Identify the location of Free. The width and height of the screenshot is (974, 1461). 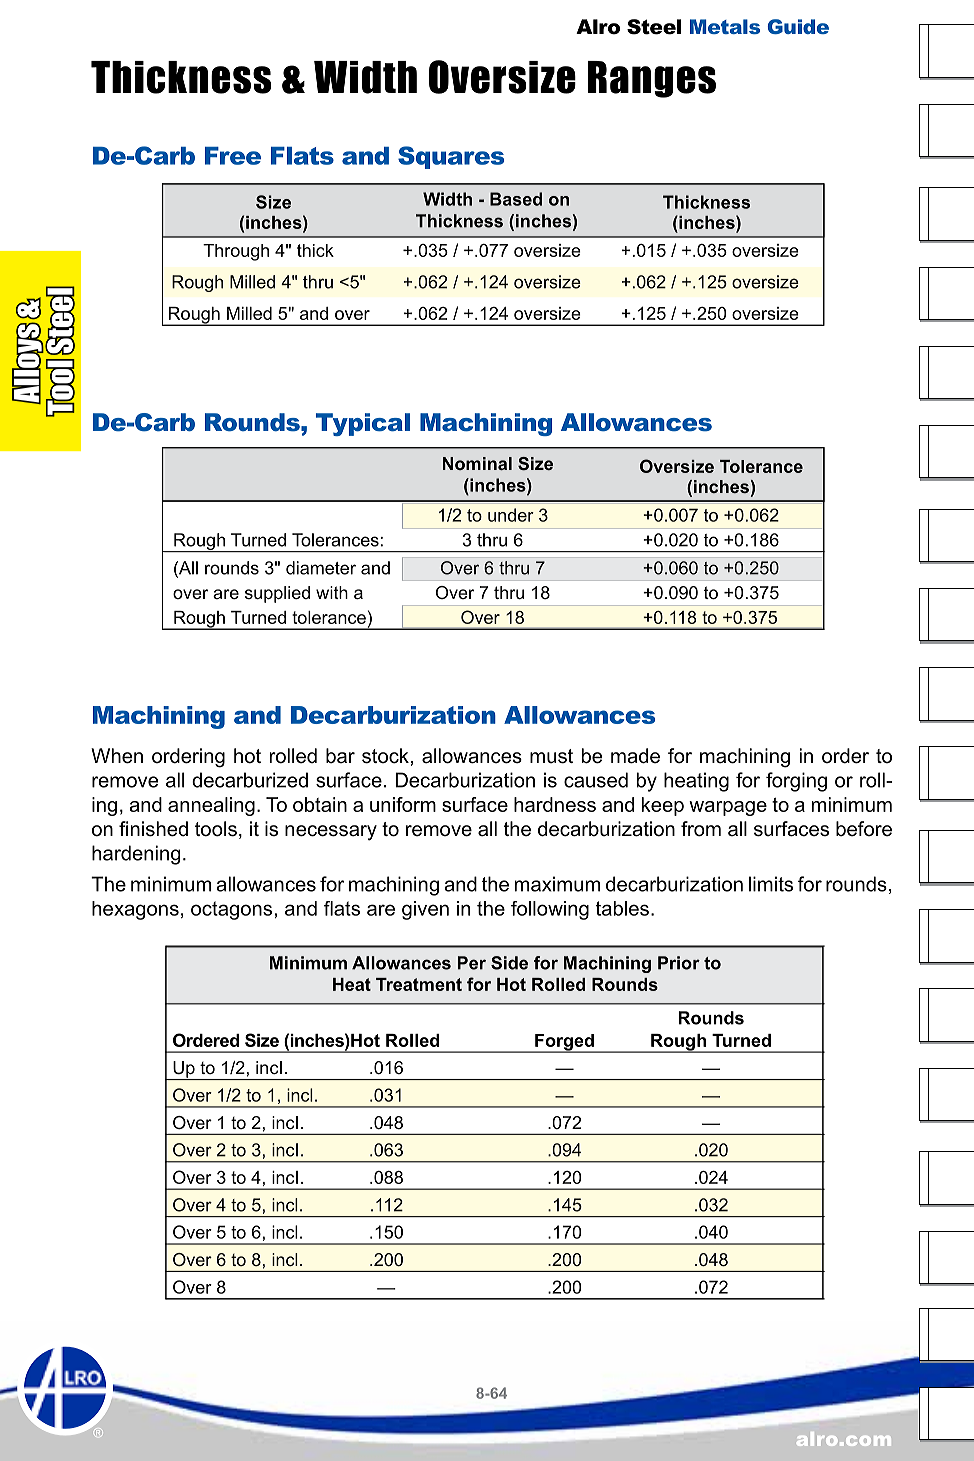
(233, 156).
